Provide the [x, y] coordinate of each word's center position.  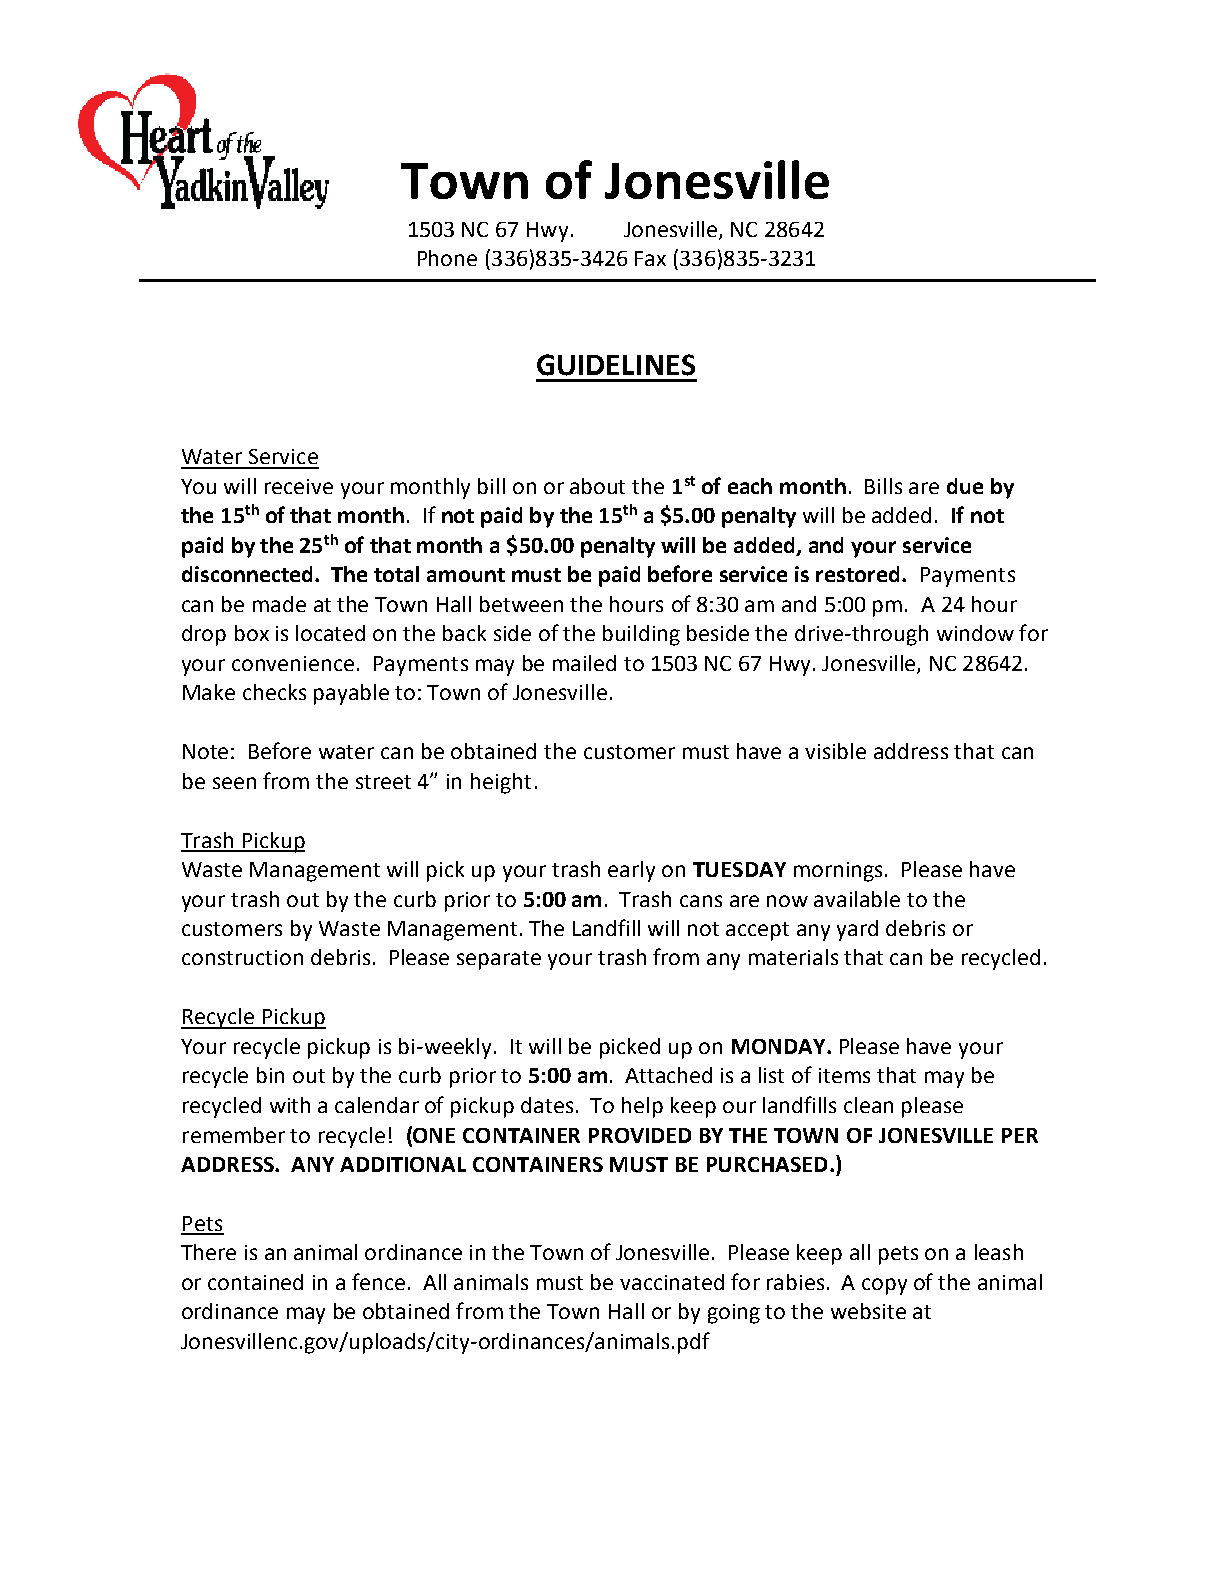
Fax [650, 258]
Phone [447, 258]
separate [499, 960]
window [975, 633]
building [641, 635]
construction [242, 957]
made [279, 604]
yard [857, 930]
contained [255, 1282]
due [965, 486]
